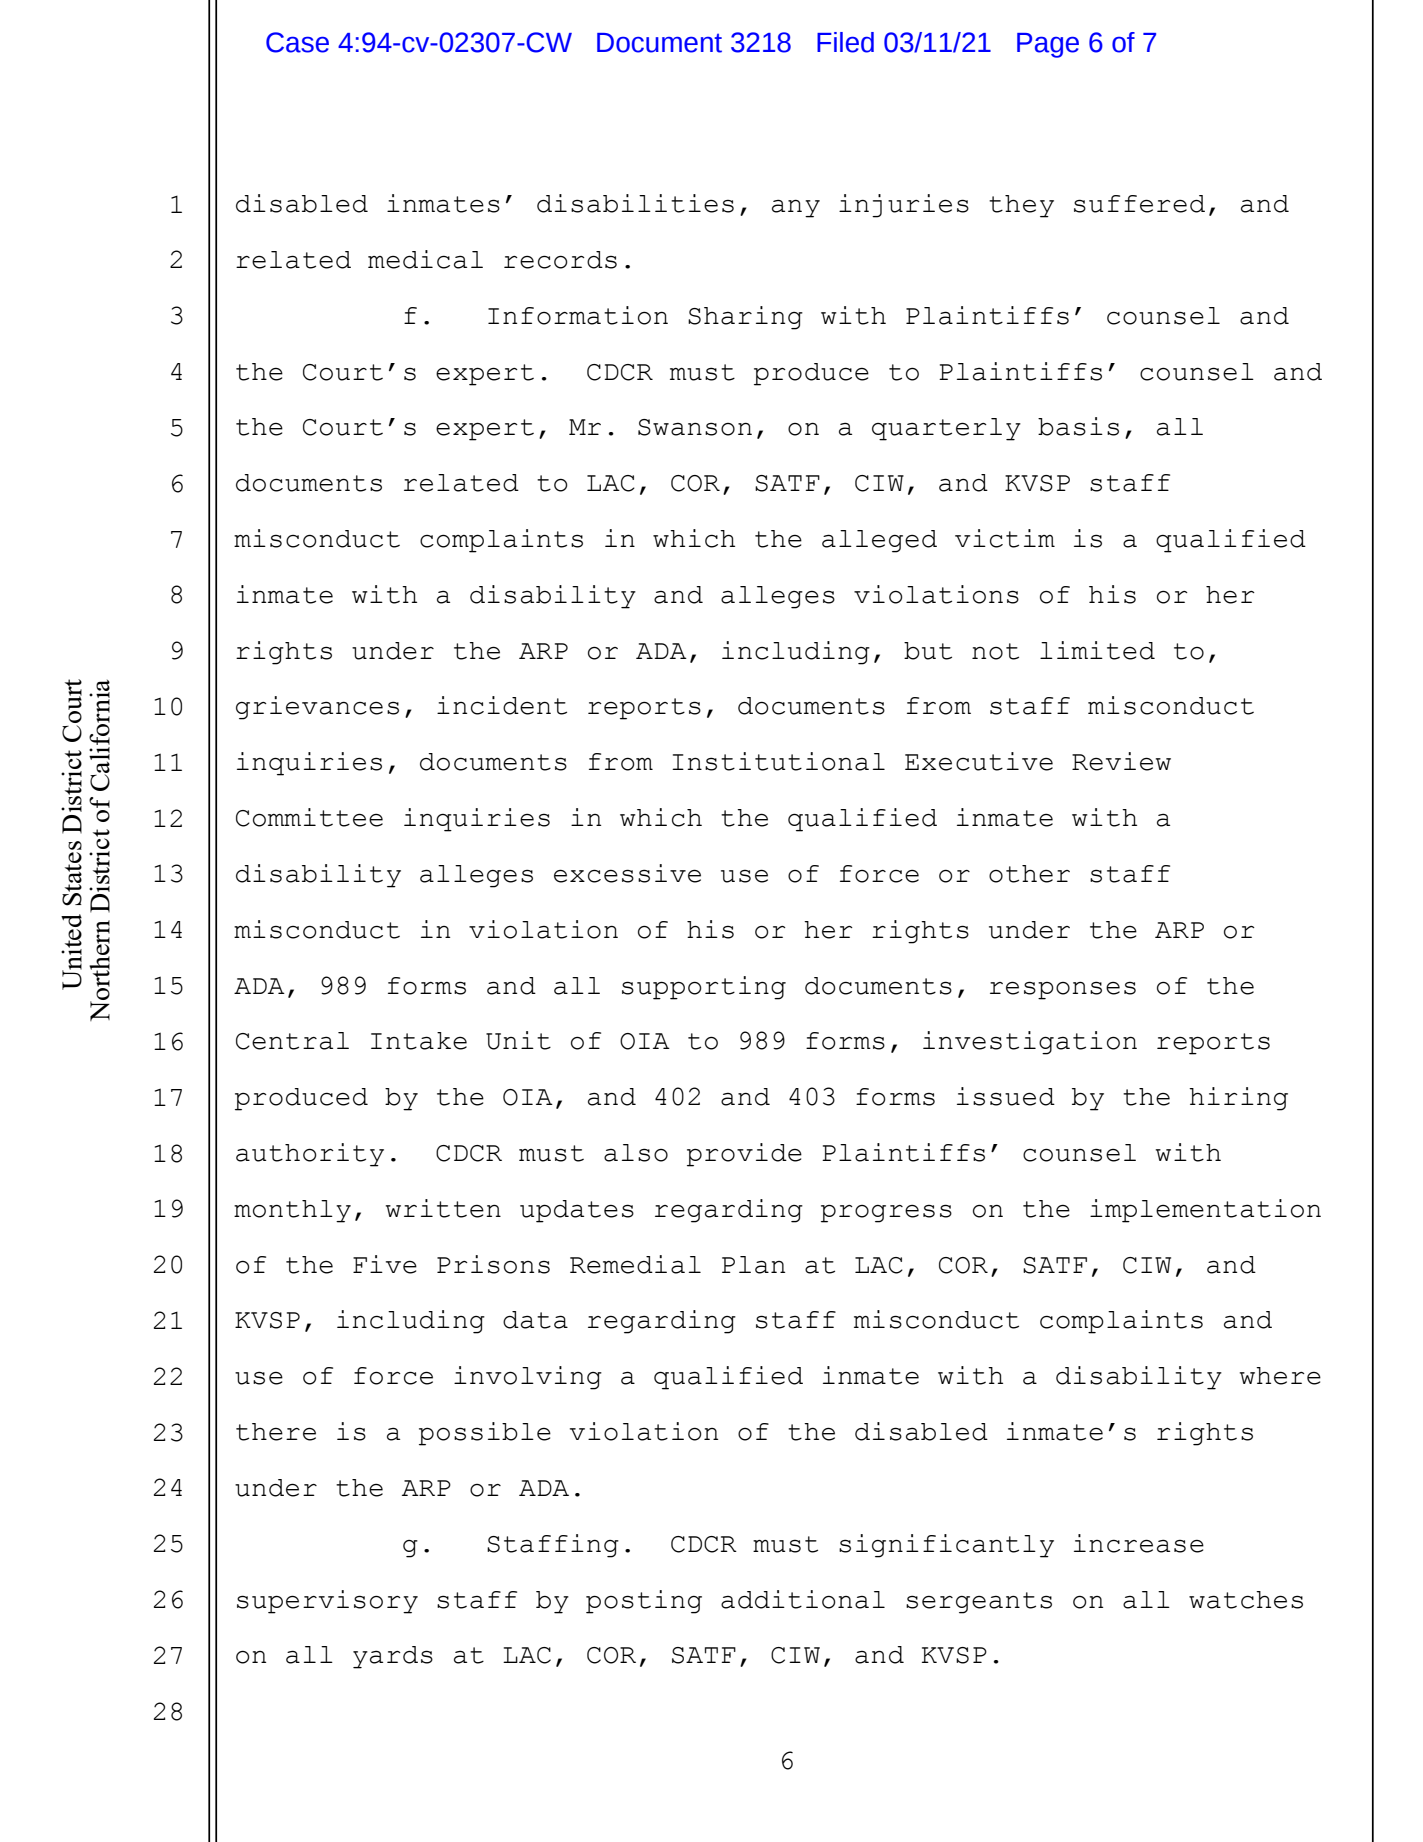 The image size is (1423, 1842). I want to click on yards, so click(393, 1657).
